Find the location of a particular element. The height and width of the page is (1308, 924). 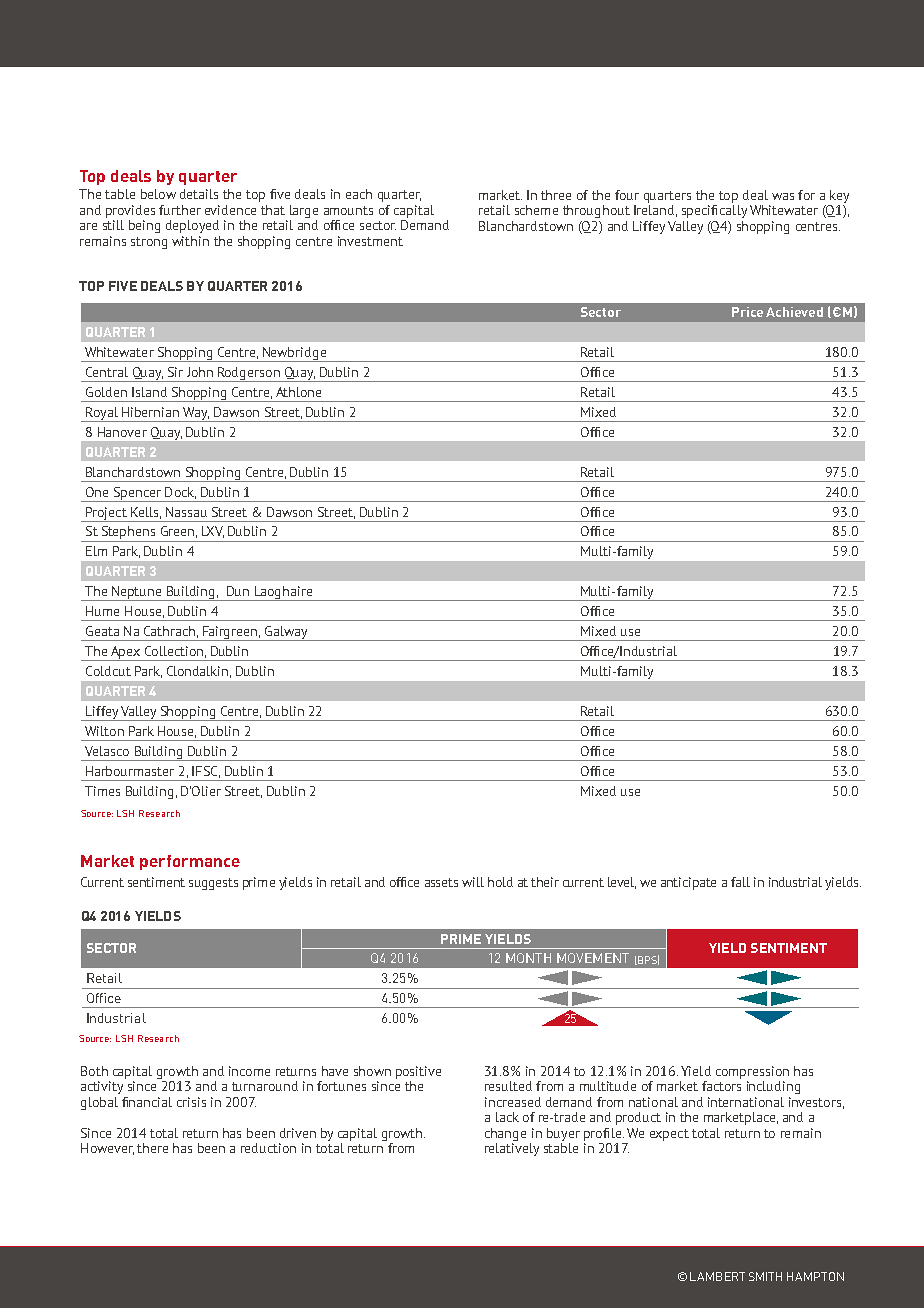

fall is located at coordinates (740, 882).
